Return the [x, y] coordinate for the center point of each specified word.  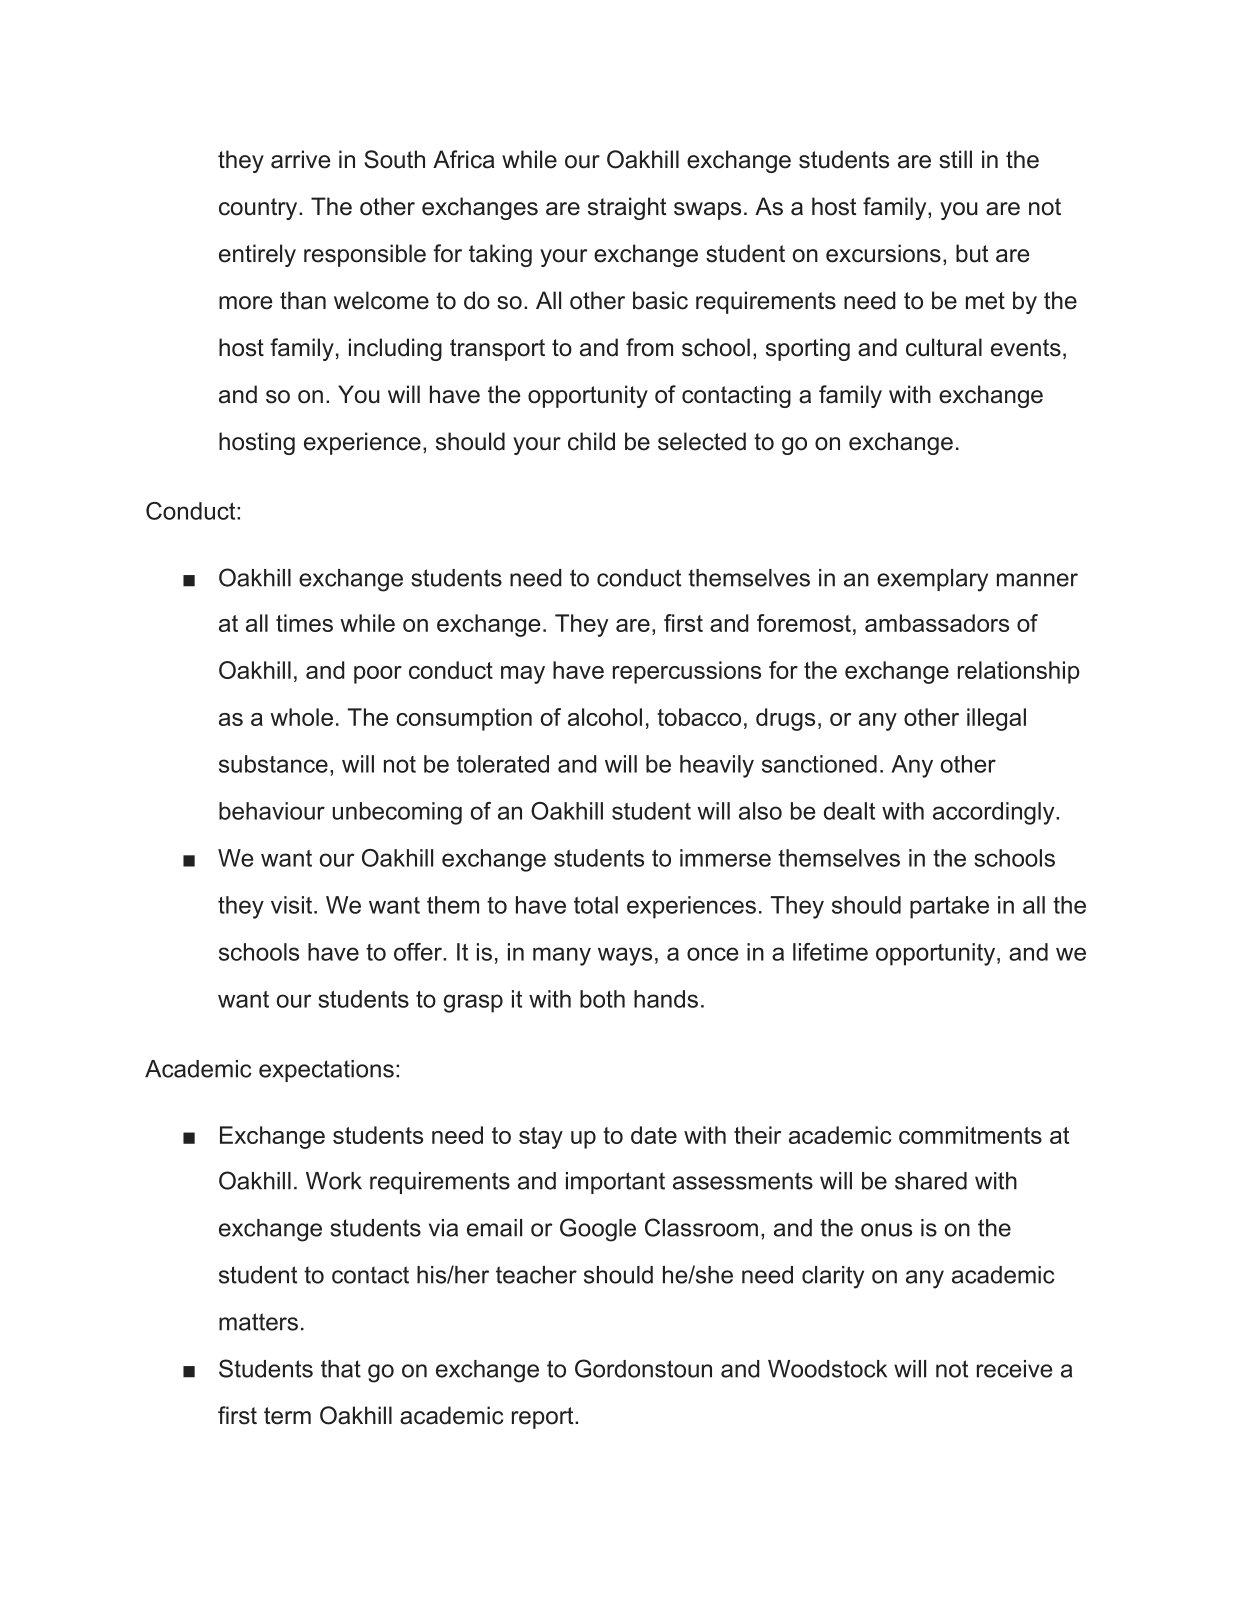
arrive [300, 159]
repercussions [687, 672]
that [341, 1369]
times [304, 623]
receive [1014, 1369]
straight [627, 208]
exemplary [932, 580]
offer [419, 952]
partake [949, 907]
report [544, 1418]
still [955, 159]
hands [666, 999]
